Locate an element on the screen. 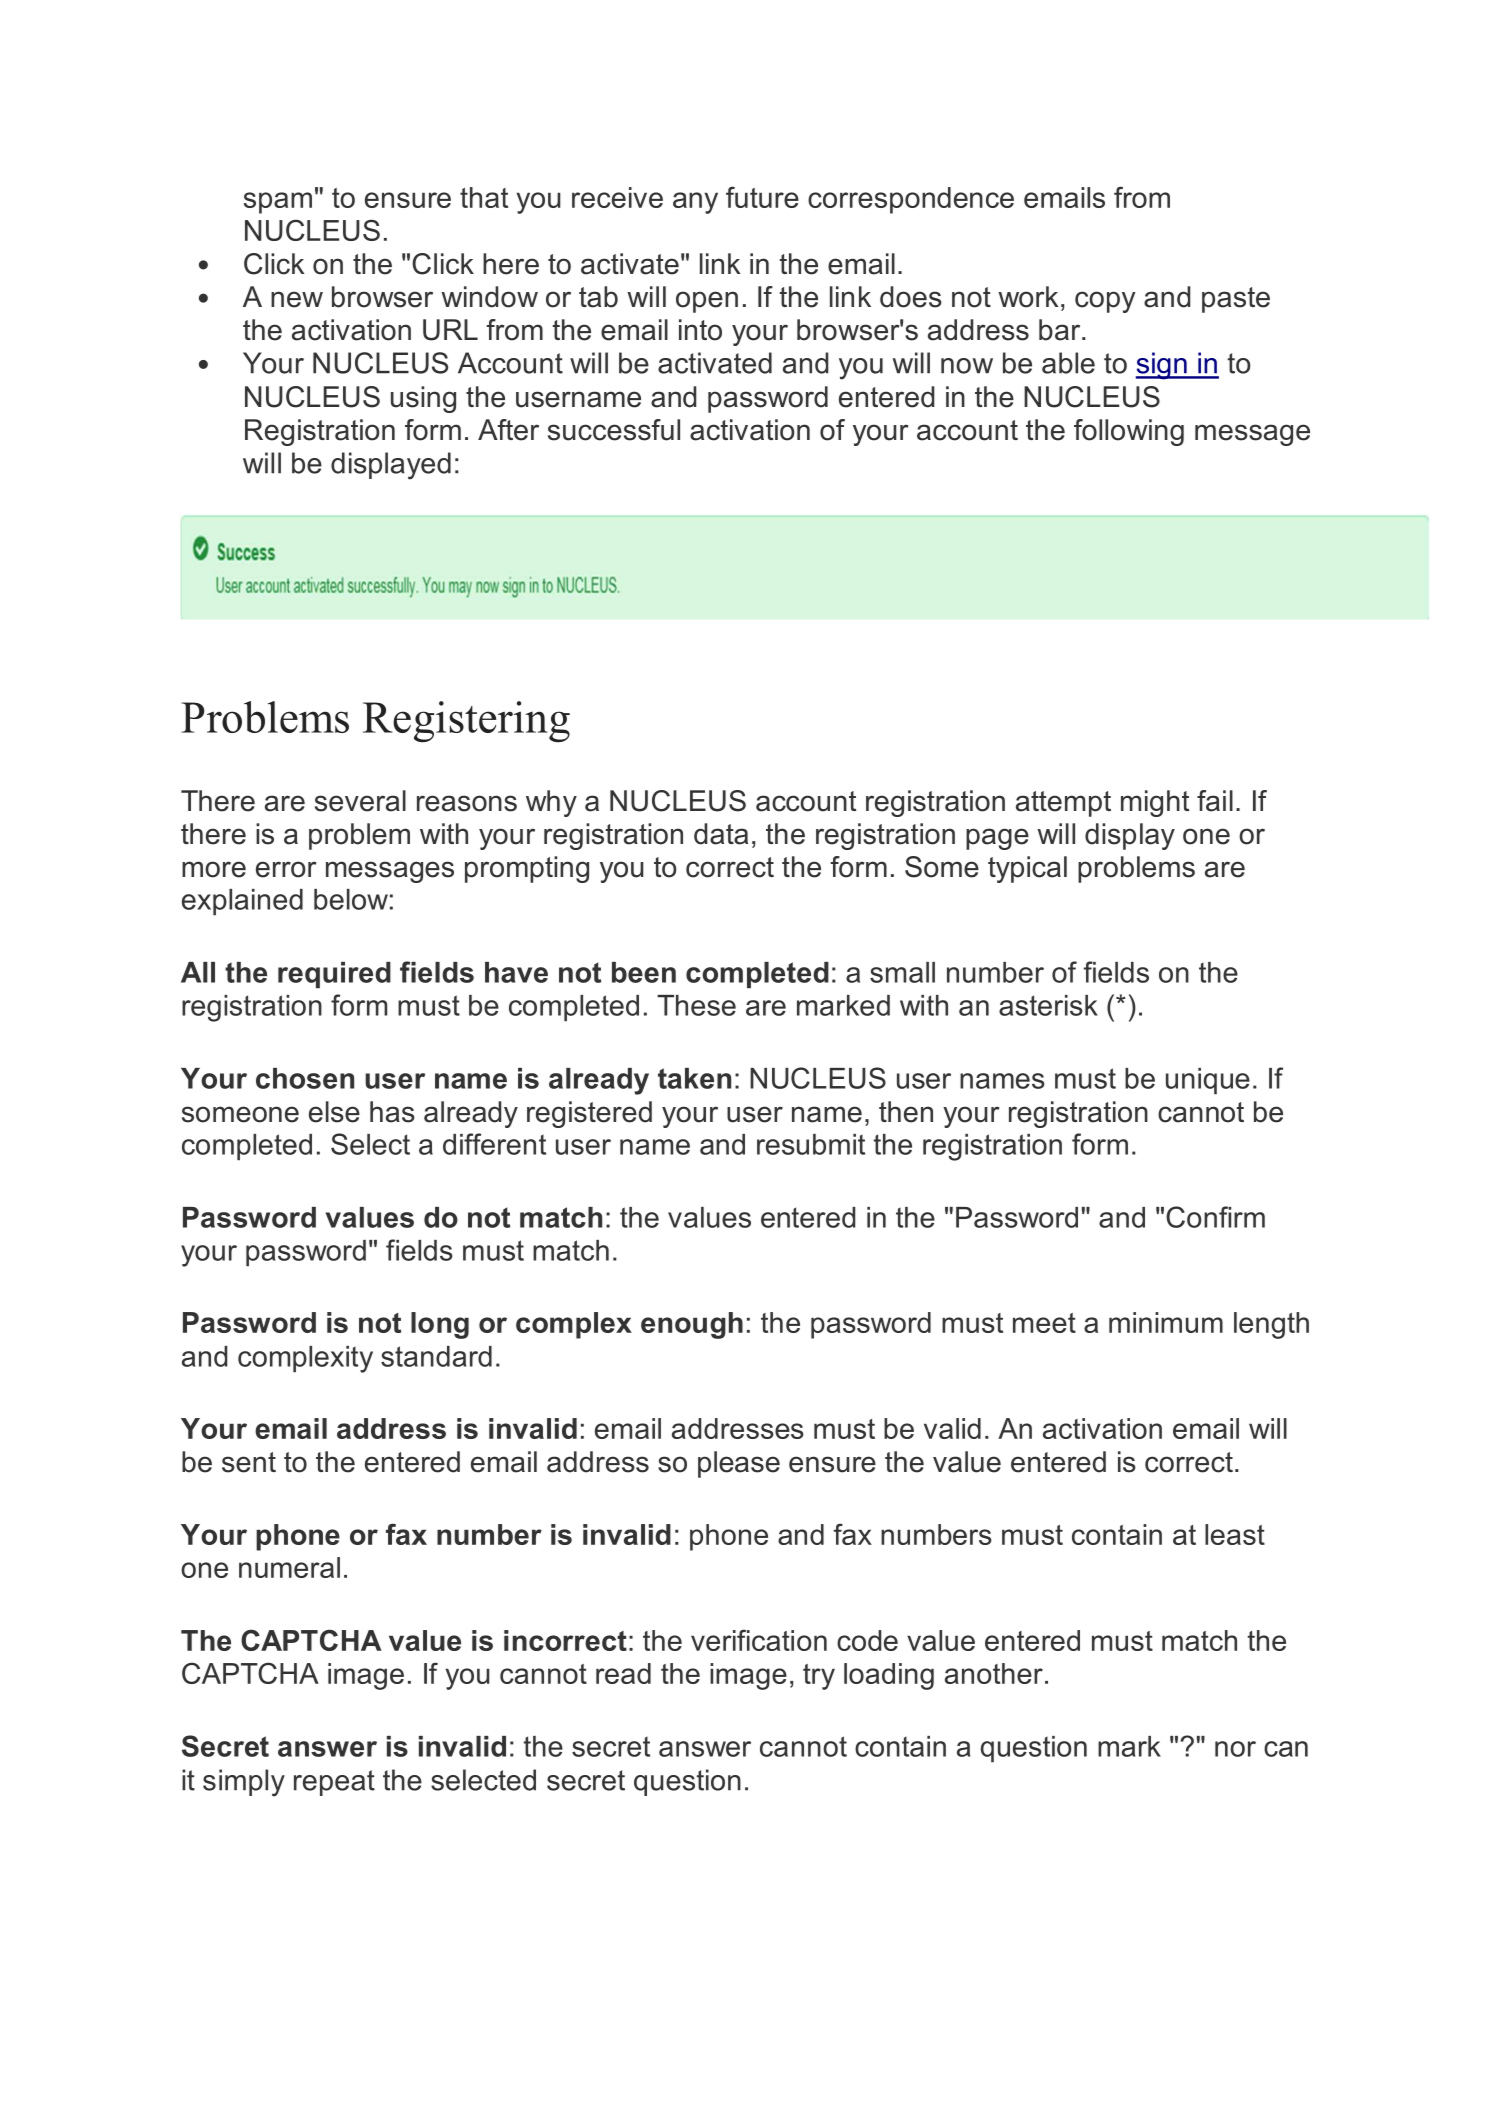  asterisk is located at coordinates (1048, 1005).
